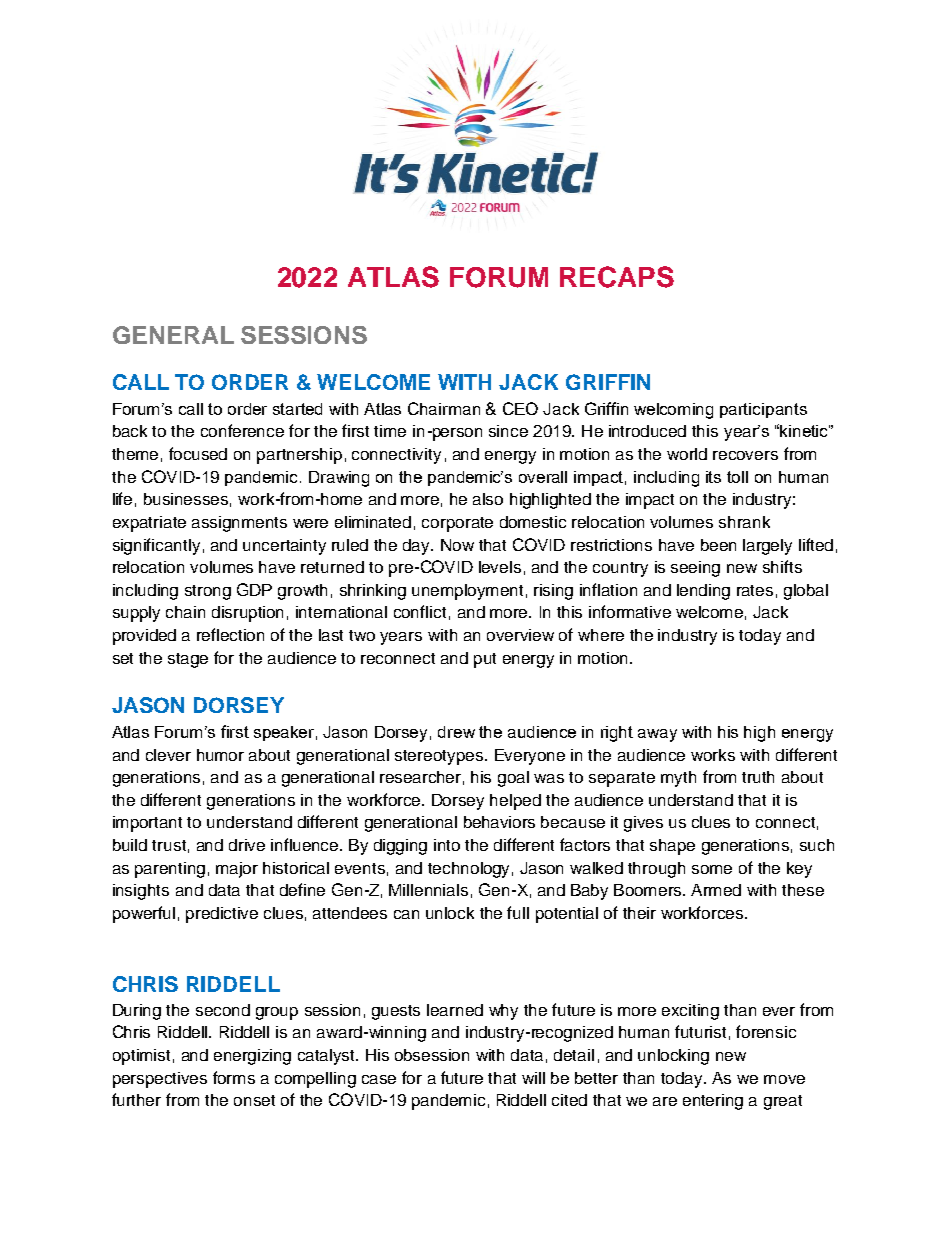  What do you see at coordinates (234, 1077) in the image?
I see `forms` at bounding box center [234, 1077].
